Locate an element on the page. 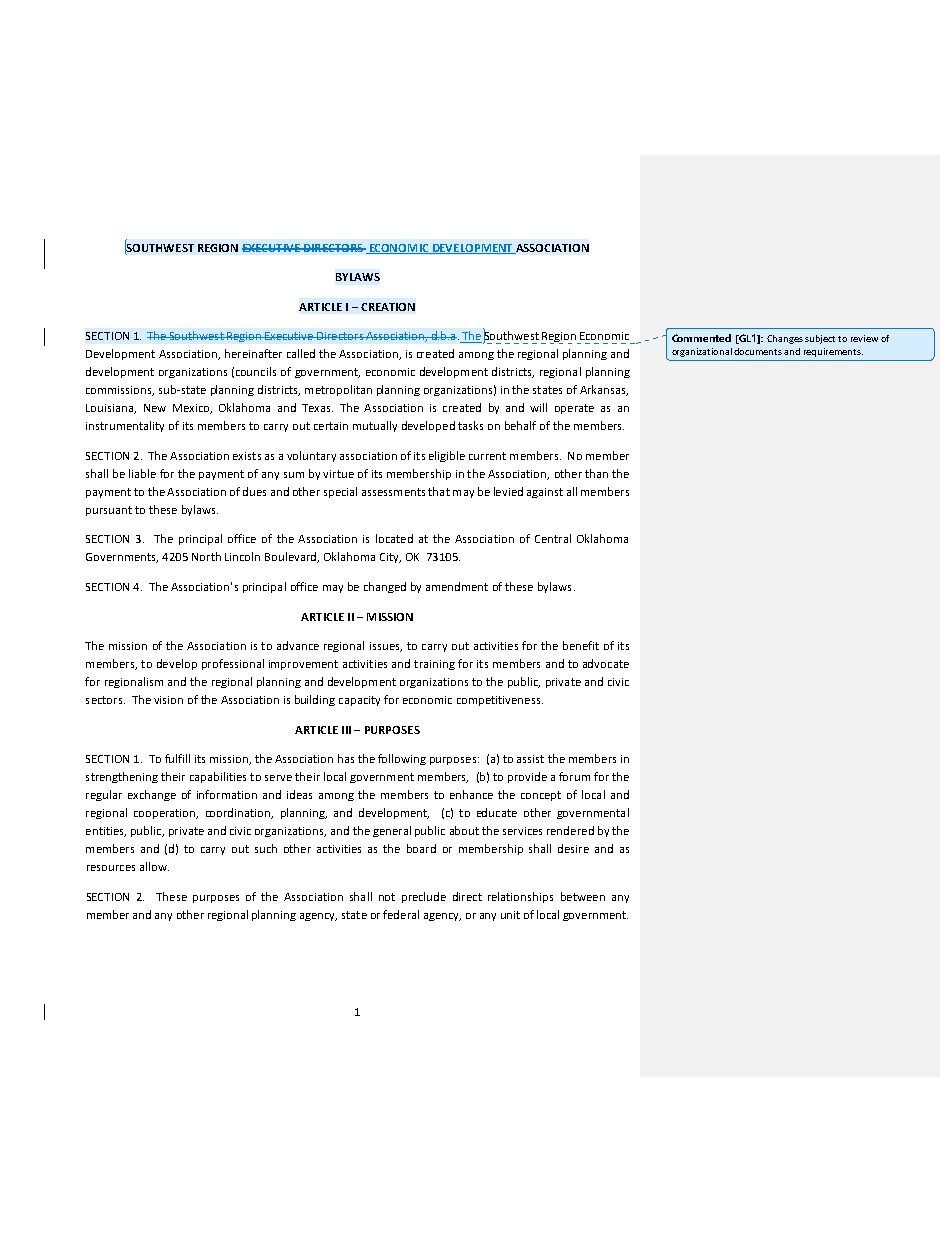 The width and height of the page is (952, 1233). Changes is located at coordinates (785, 339).
